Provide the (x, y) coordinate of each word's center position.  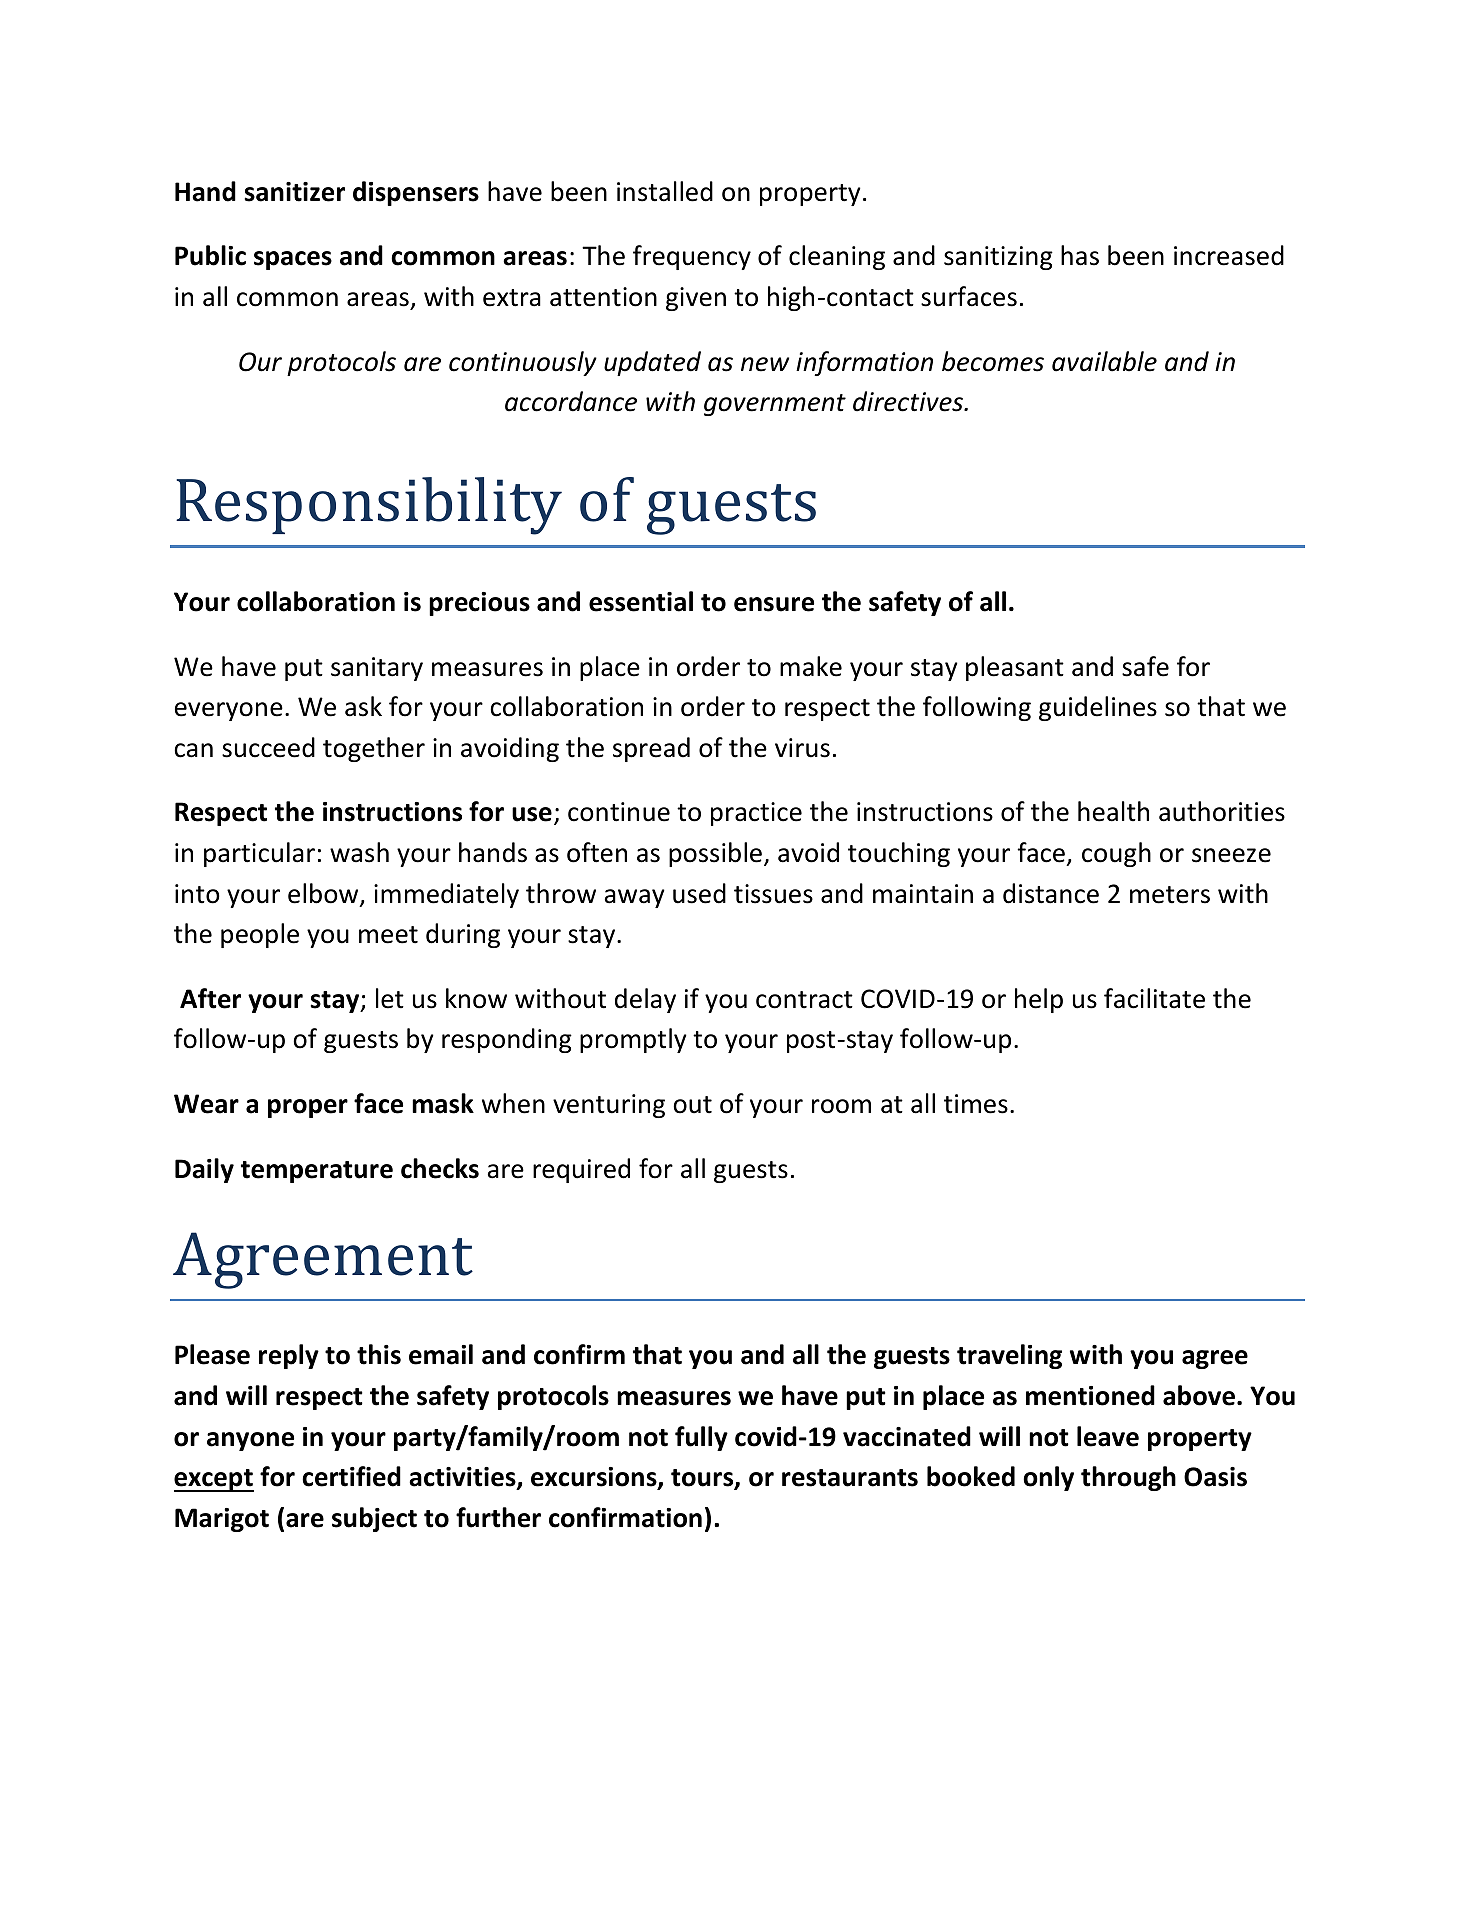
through (1128, 1478)
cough (1116, 854)
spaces (293, 260)
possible (715, 854)
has (1080, 255)
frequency (692, 257)
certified (351, 1476)
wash (359, 852)
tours (703, 1479)
